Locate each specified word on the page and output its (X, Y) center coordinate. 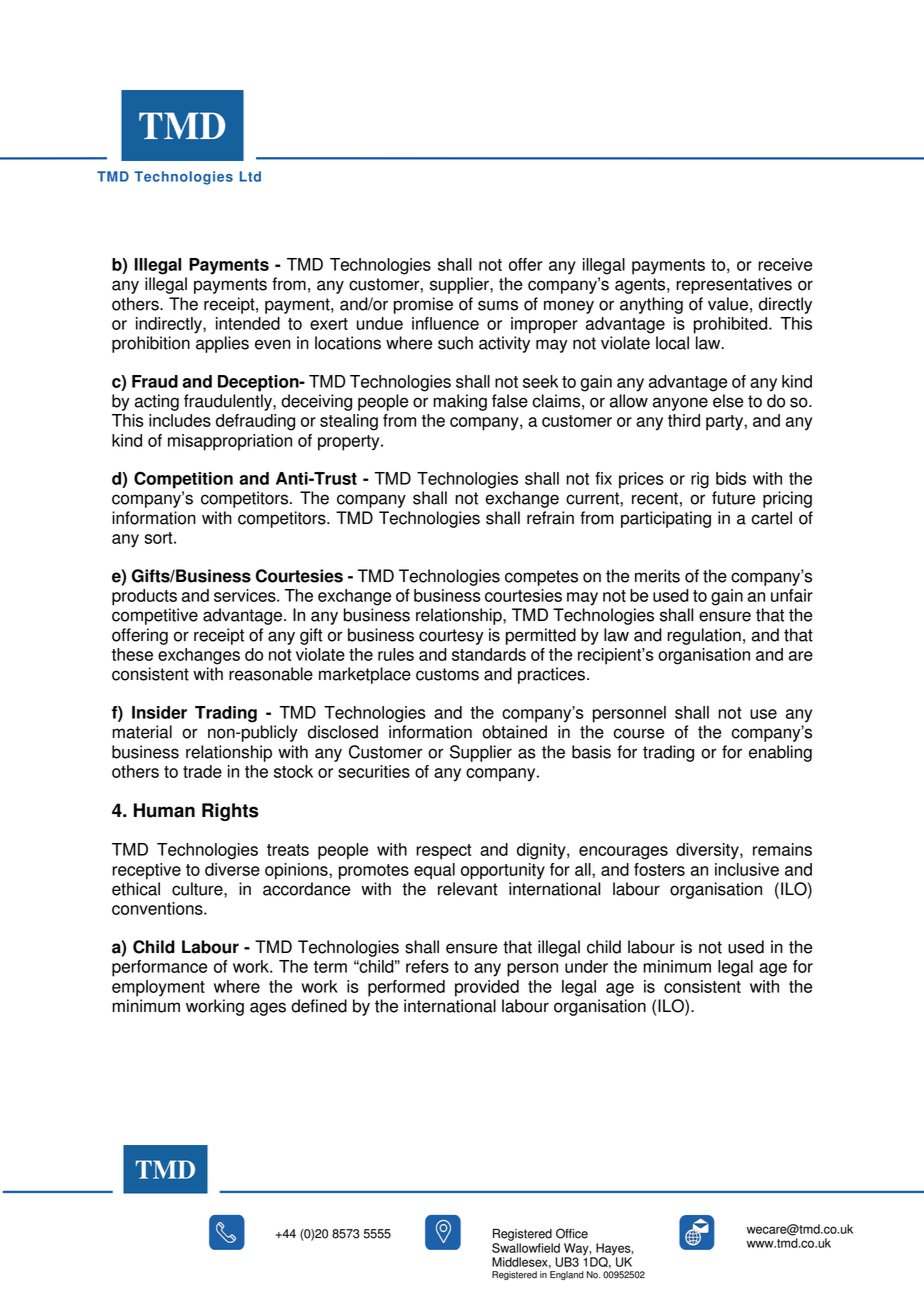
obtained (514, 732)
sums (498, 305)
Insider (159, 712)
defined (319, 1006)
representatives (734, 285)
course (639, 733)
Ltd (250, 176)
